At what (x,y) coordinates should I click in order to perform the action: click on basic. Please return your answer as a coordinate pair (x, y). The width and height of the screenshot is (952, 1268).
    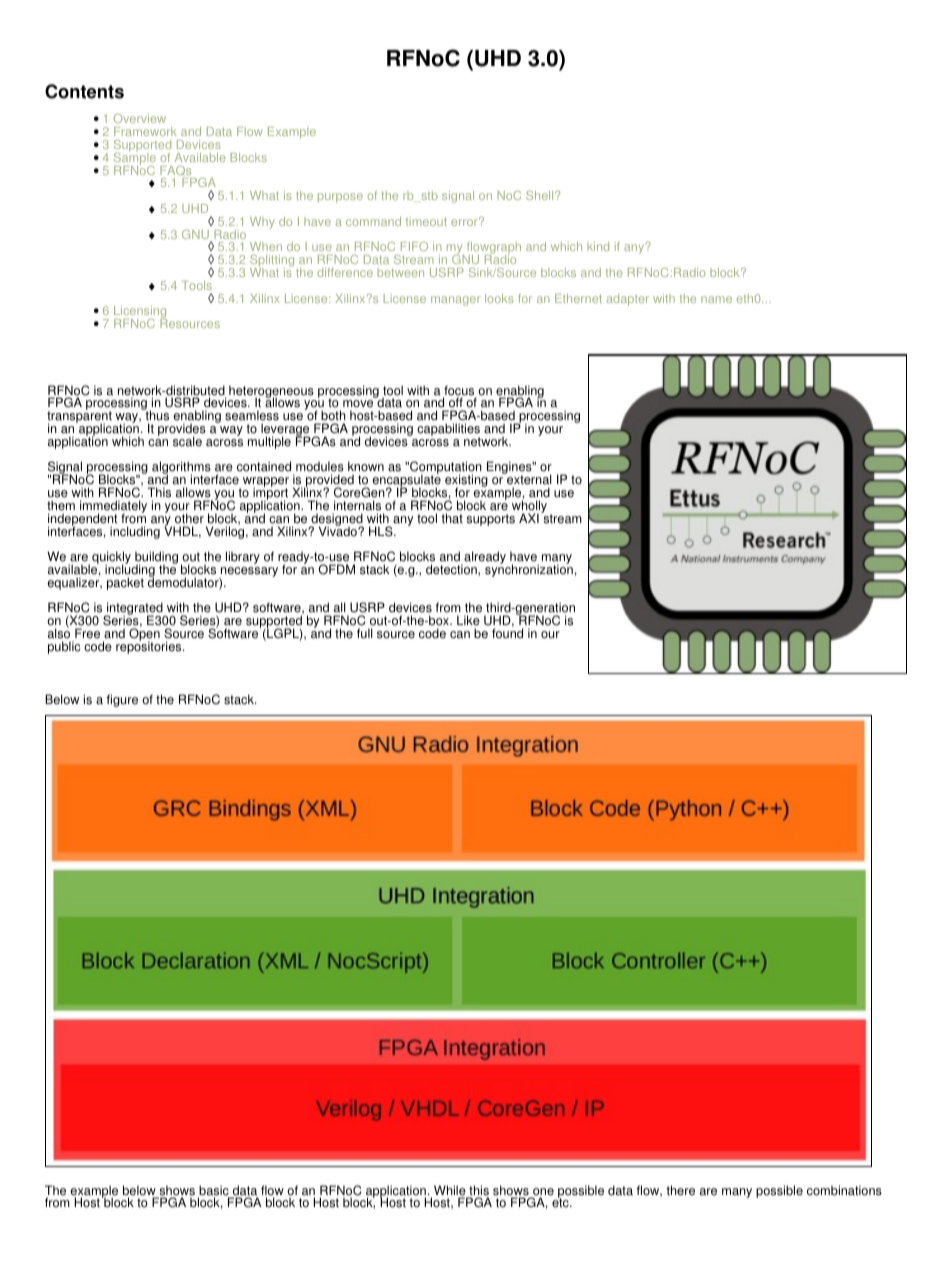
    Looking at the image, I should click on (214, 1191).
